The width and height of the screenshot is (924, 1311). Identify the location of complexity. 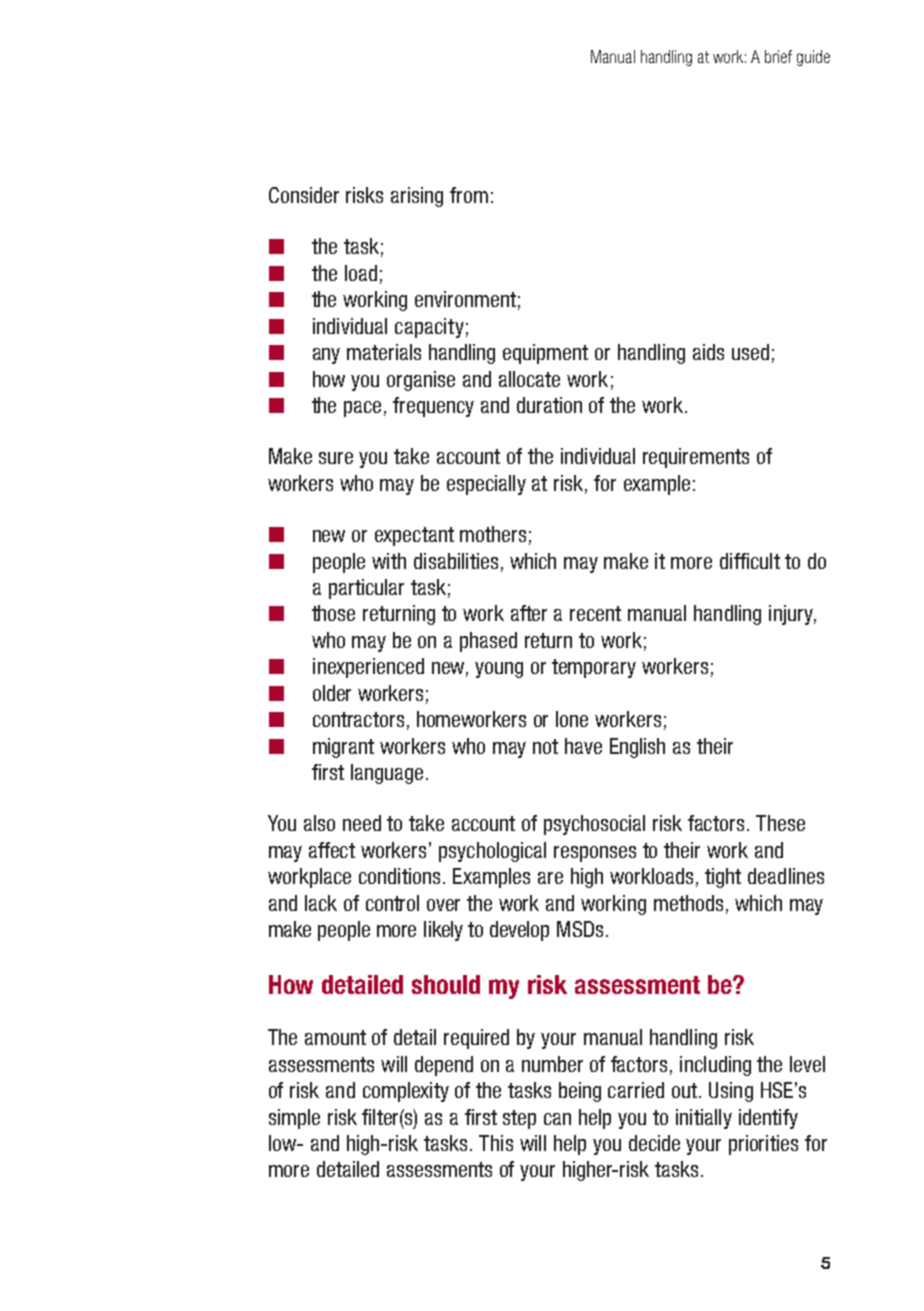
(406, 1092).
